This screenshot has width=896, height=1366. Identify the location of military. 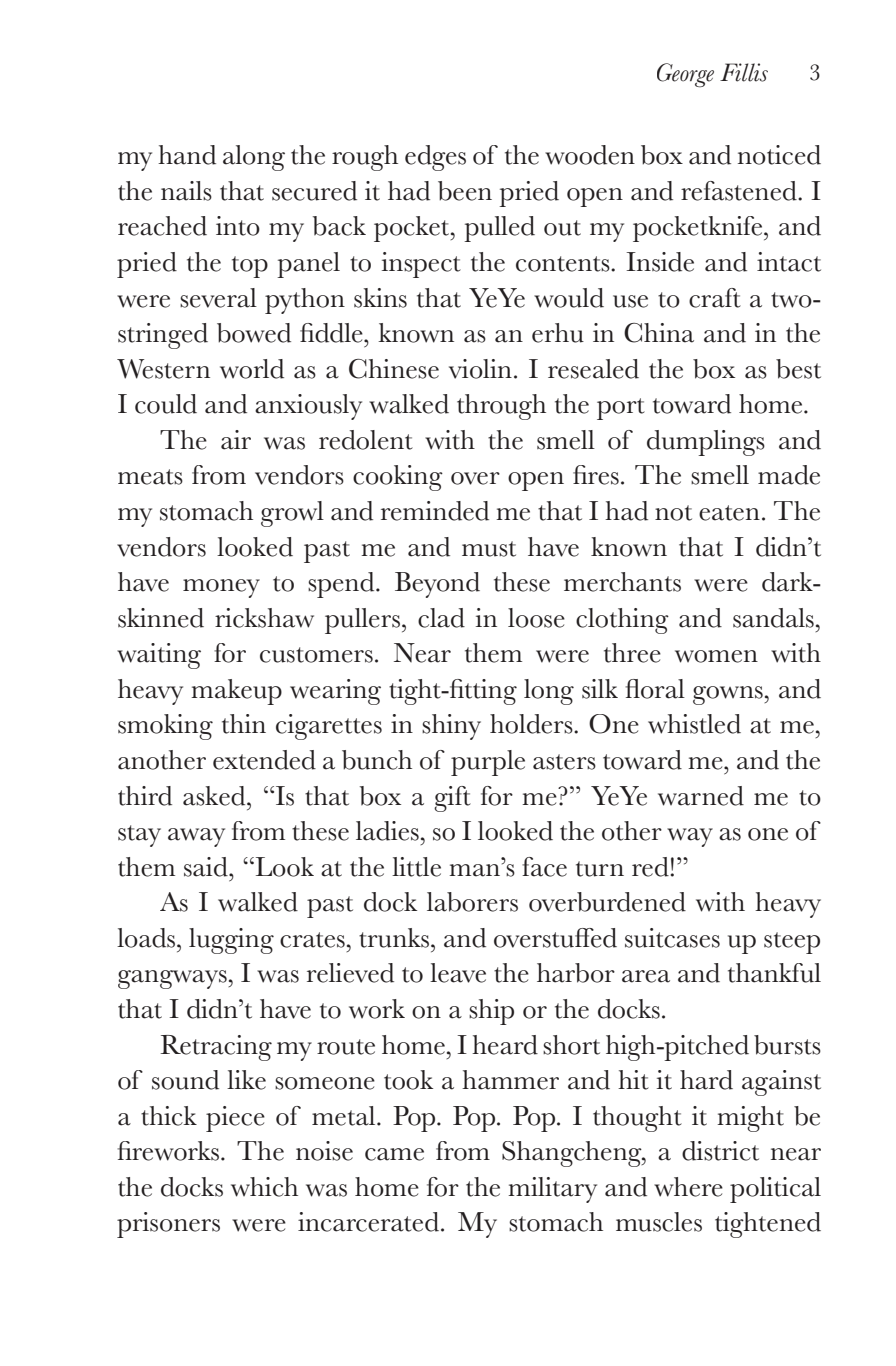
(552, 1190).
